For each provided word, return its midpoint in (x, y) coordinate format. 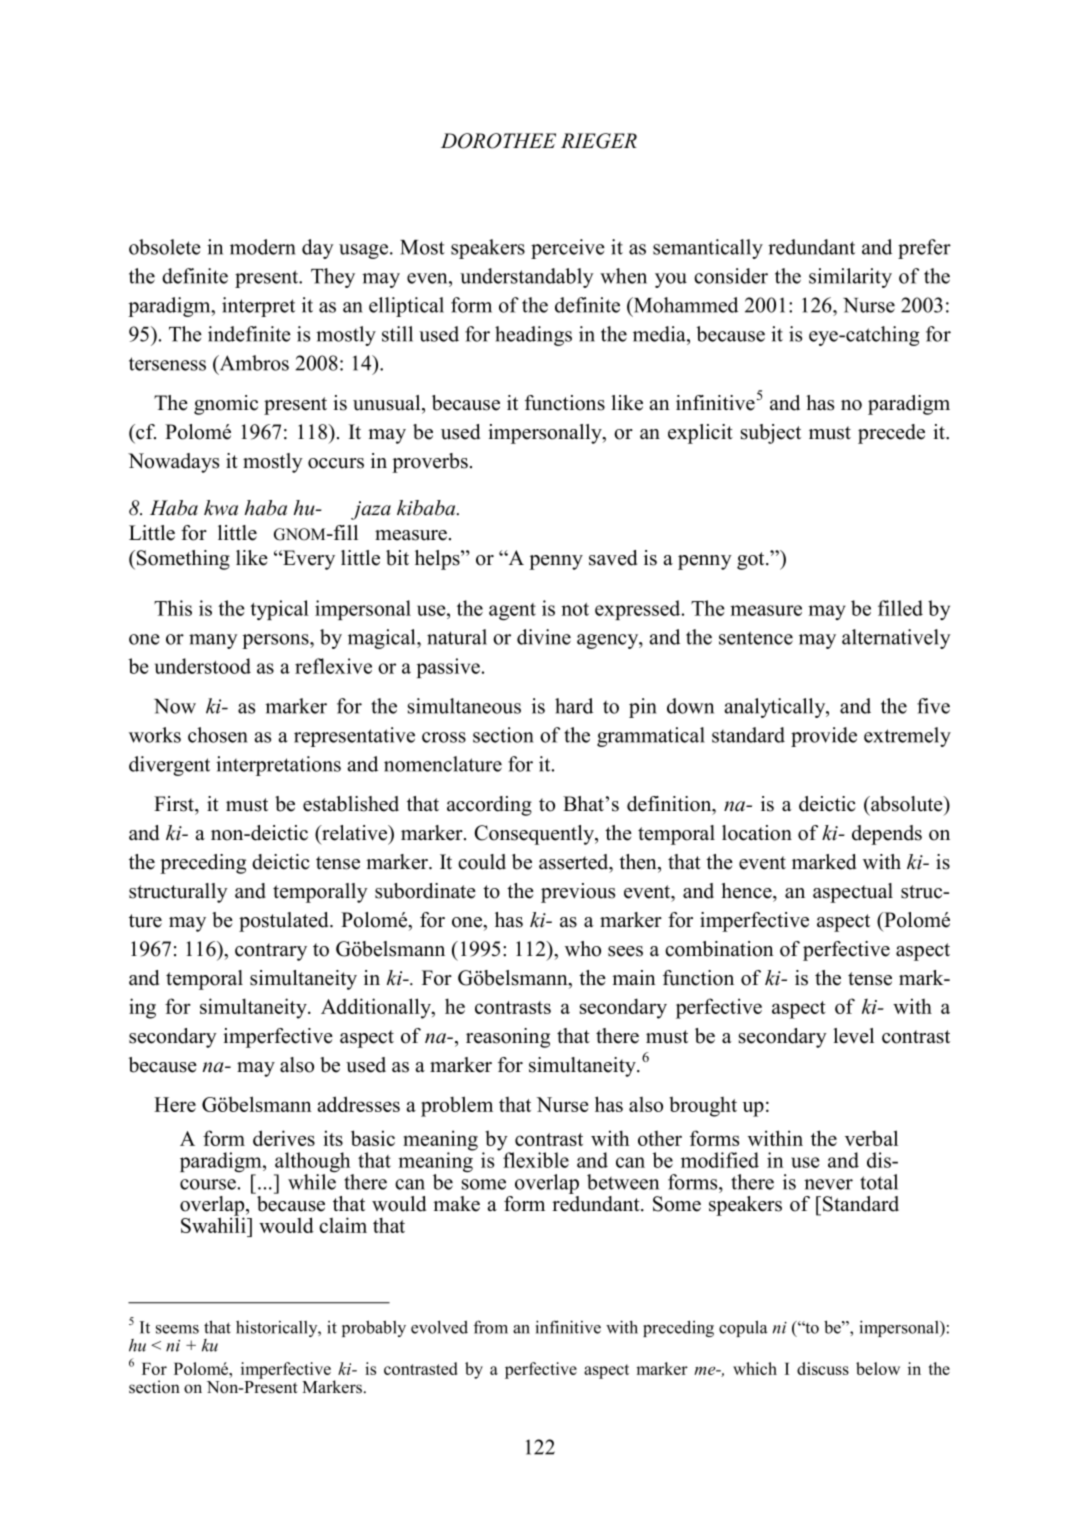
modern (263, 247)
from (490, 1327)
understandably (527, 278)
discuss (823, 1368)
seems (177, 1329)
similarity (850, 278)
